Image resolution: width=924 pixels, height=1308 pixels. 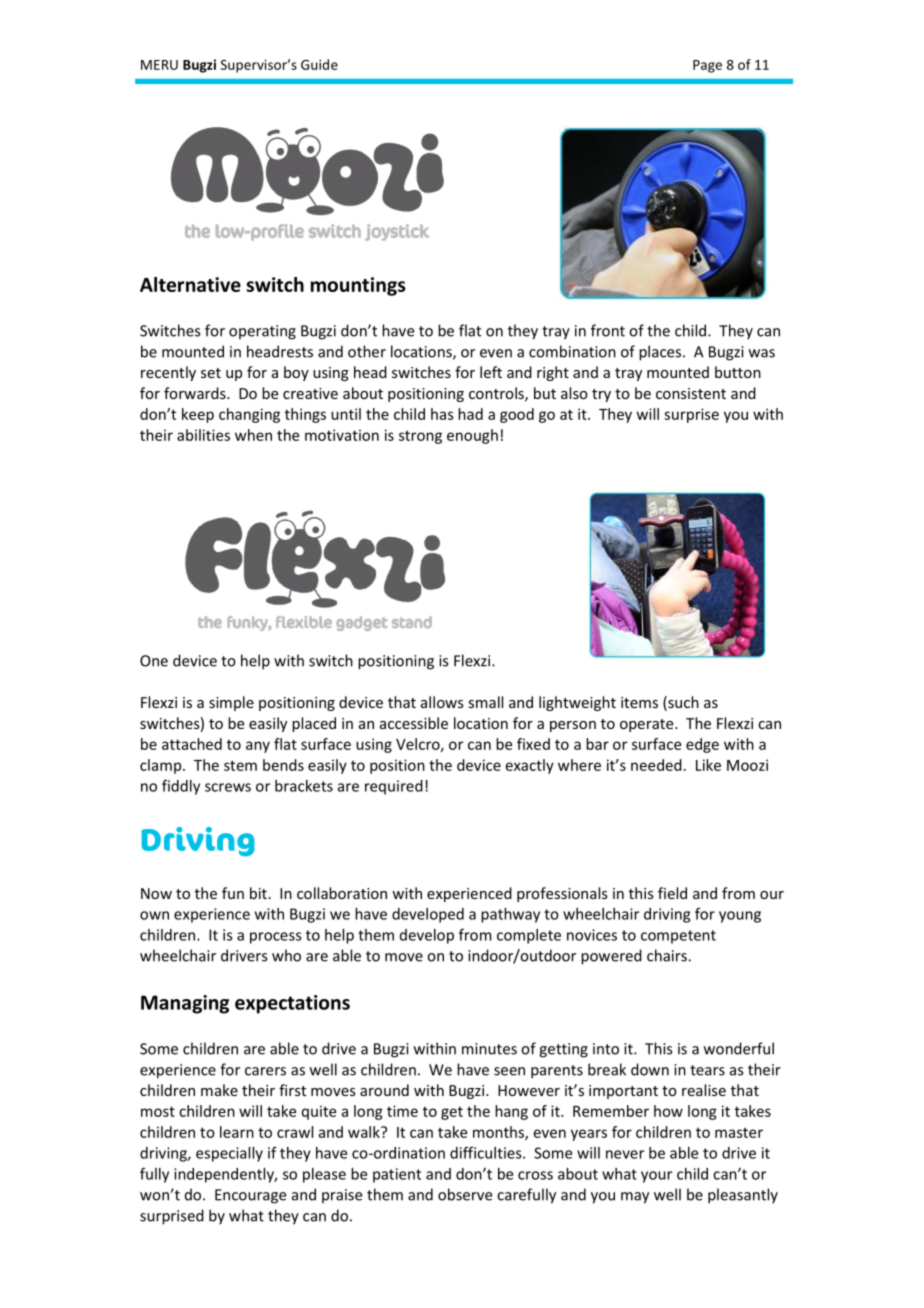 What do you see at coordinates (229, 1154) in the page?
I see `especially` at bounding box center [229, 1154].
